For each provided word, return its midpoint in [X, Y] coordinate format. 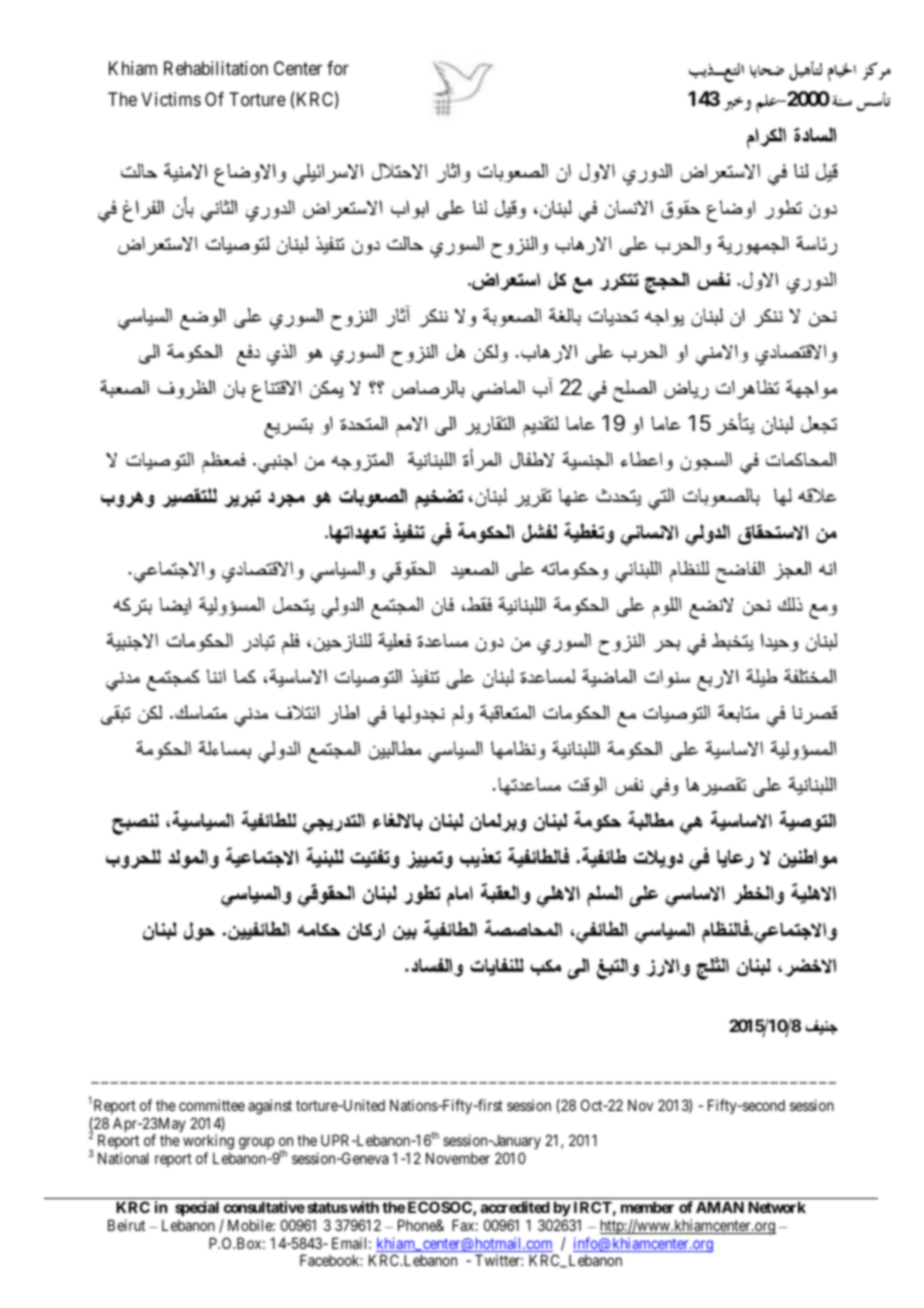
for [338, 68]
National [123, 1158]
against [270, 1107]
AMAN [720, 1207]
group [257, 1145]
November [458, 1158]
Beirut [126, 1225]
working [208, 1143]
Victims [171, 99]
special [197, 1208]
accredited [515, 1207]
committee [212, 1105]
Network [777, 1207]
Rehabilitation [216, 68]
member [647, 1207]
